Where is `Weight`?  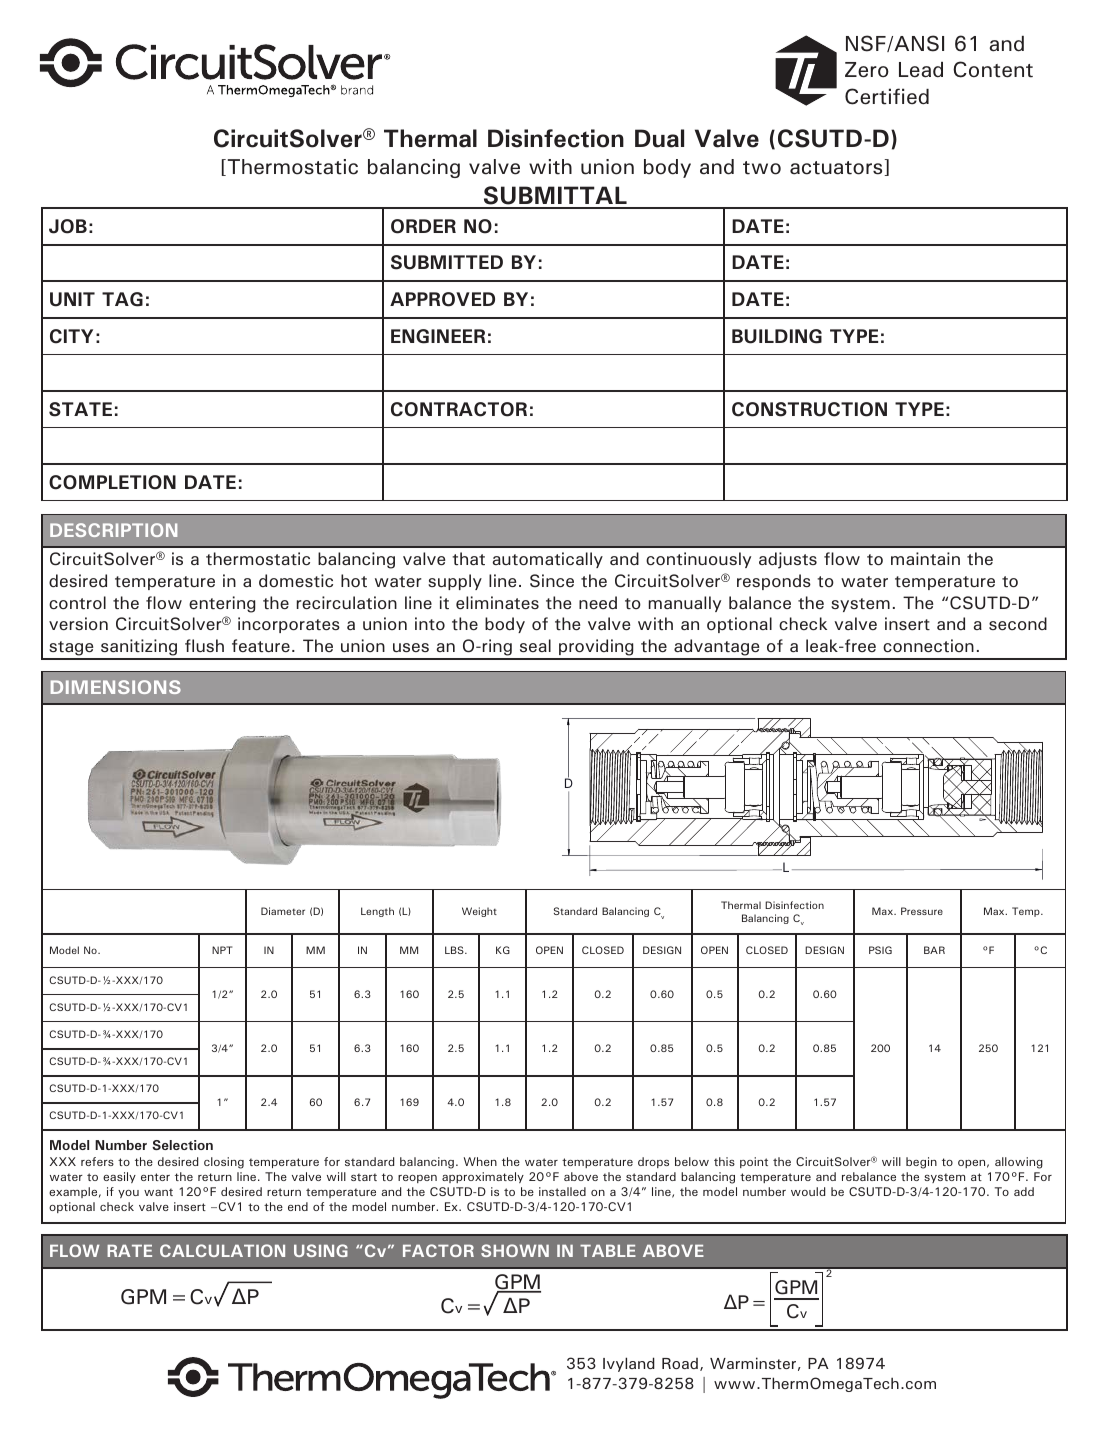 Weight is located at coordinates (479, 912).
